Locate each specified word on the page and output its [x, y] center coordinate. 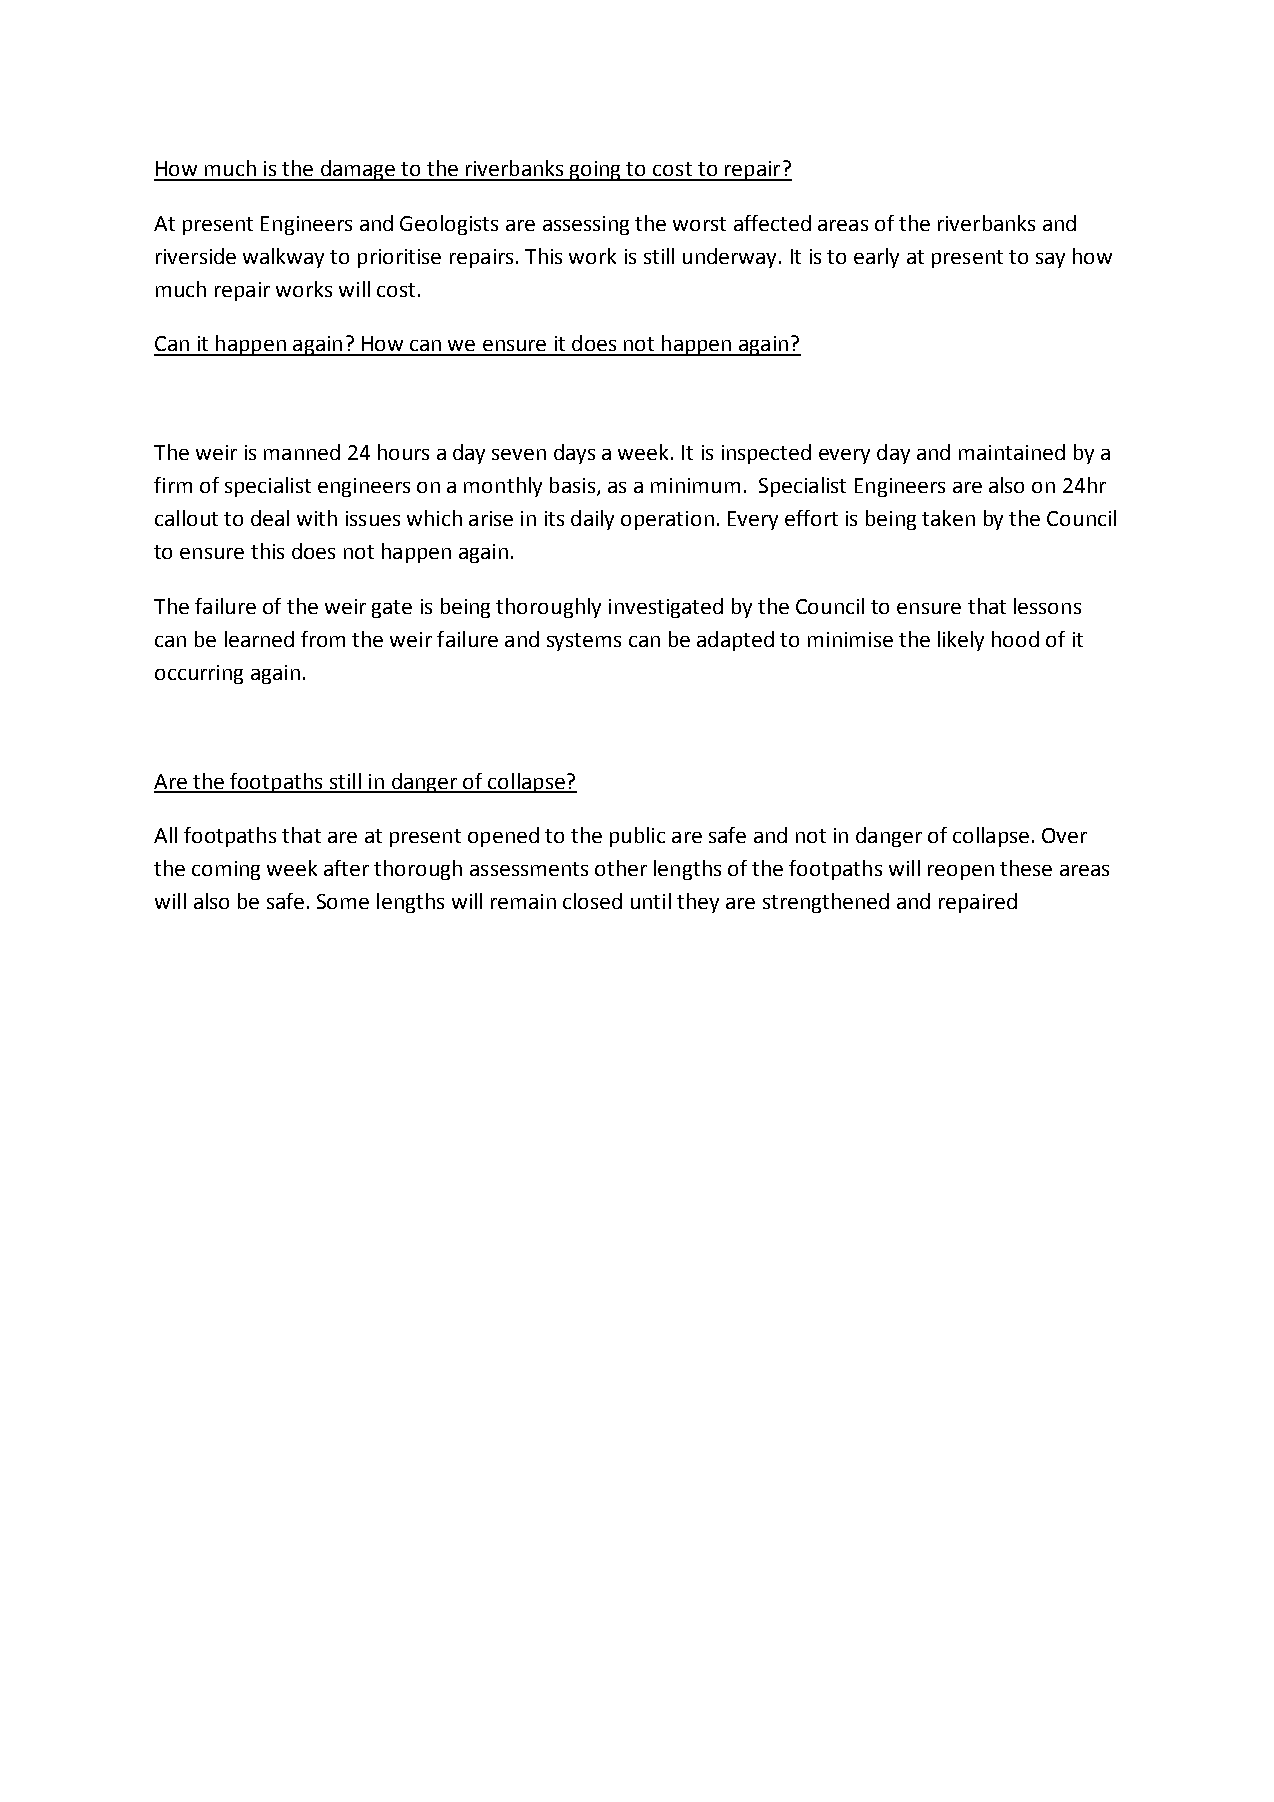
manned [302, 452]
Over [1064, 835]
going [596, 171]
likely [961, 641]
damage [358, 170]
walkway [283, 258]
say [1050, 260]
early [876, 258]
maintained [1012, 452]
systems [584, 642]
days [574, 454]
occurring [199, 674]
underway [729, 258]
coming [226, 870]
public [637, 837]
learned [259, 639]
